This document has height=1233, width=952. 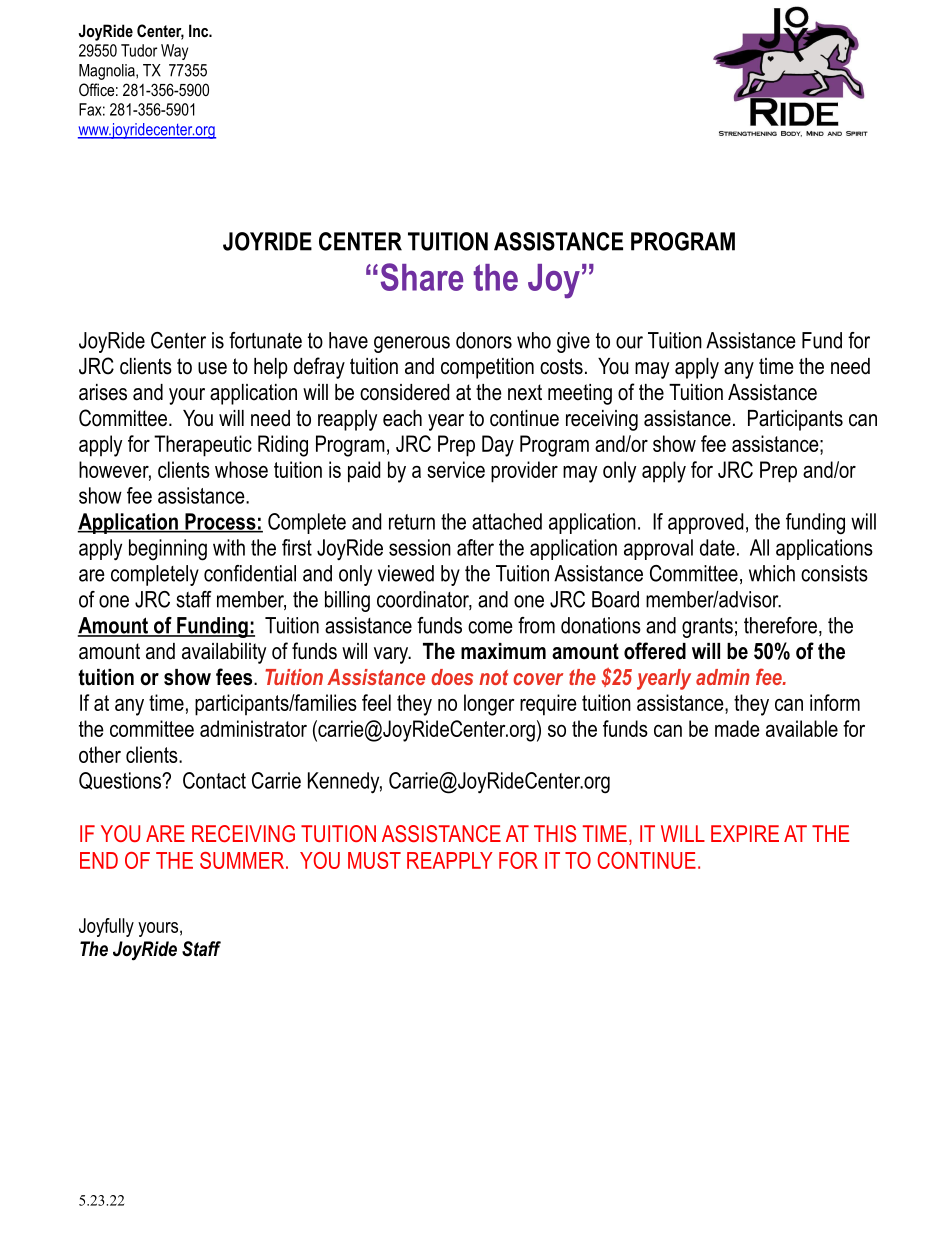 I want to click on Tudor, so click(x=139, y=50).
